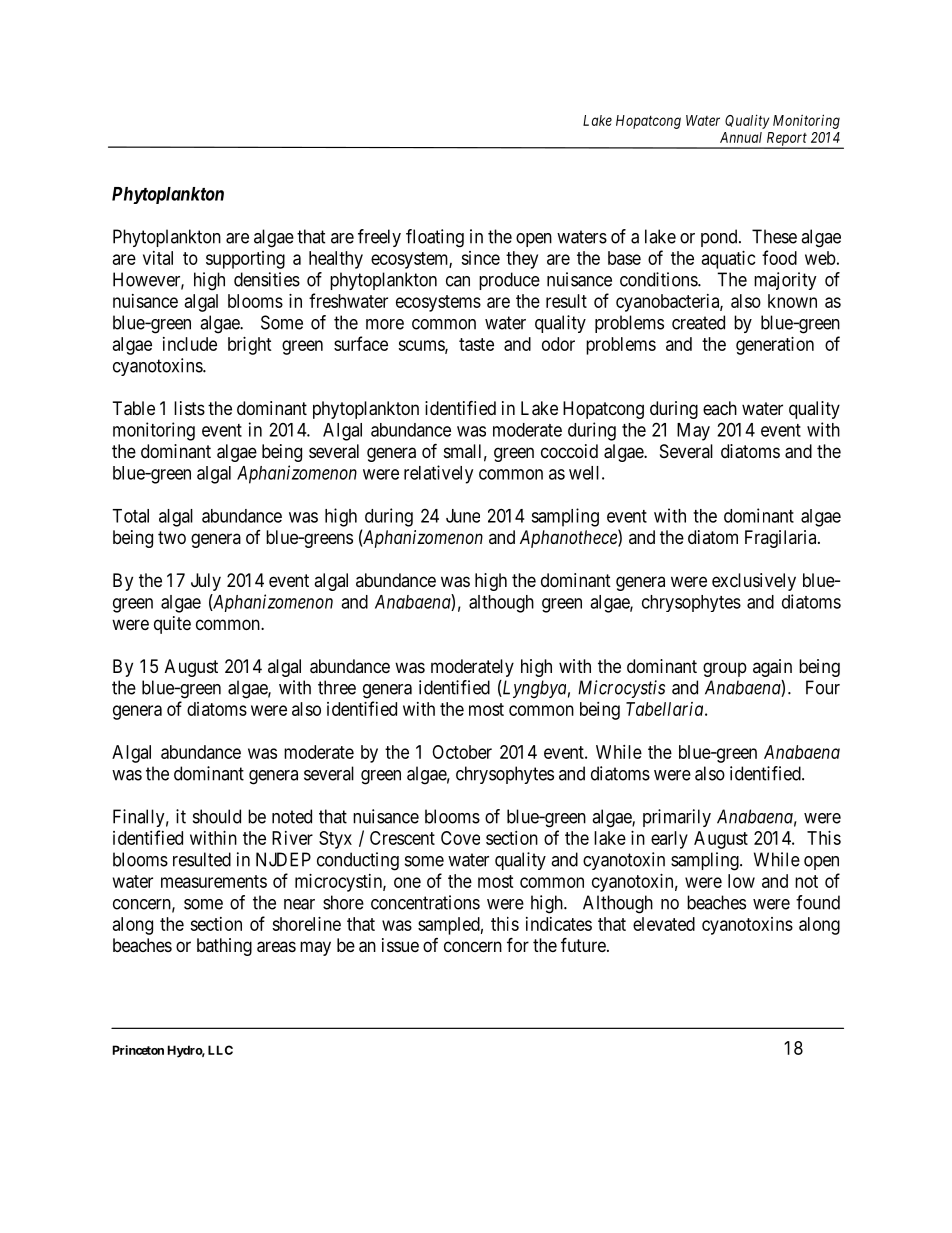 This screenshot has height=1233, width=952. What do you see at coordinates (435, 238) in the screenshot?
I see `floating` at bounding box center [435, 238].
